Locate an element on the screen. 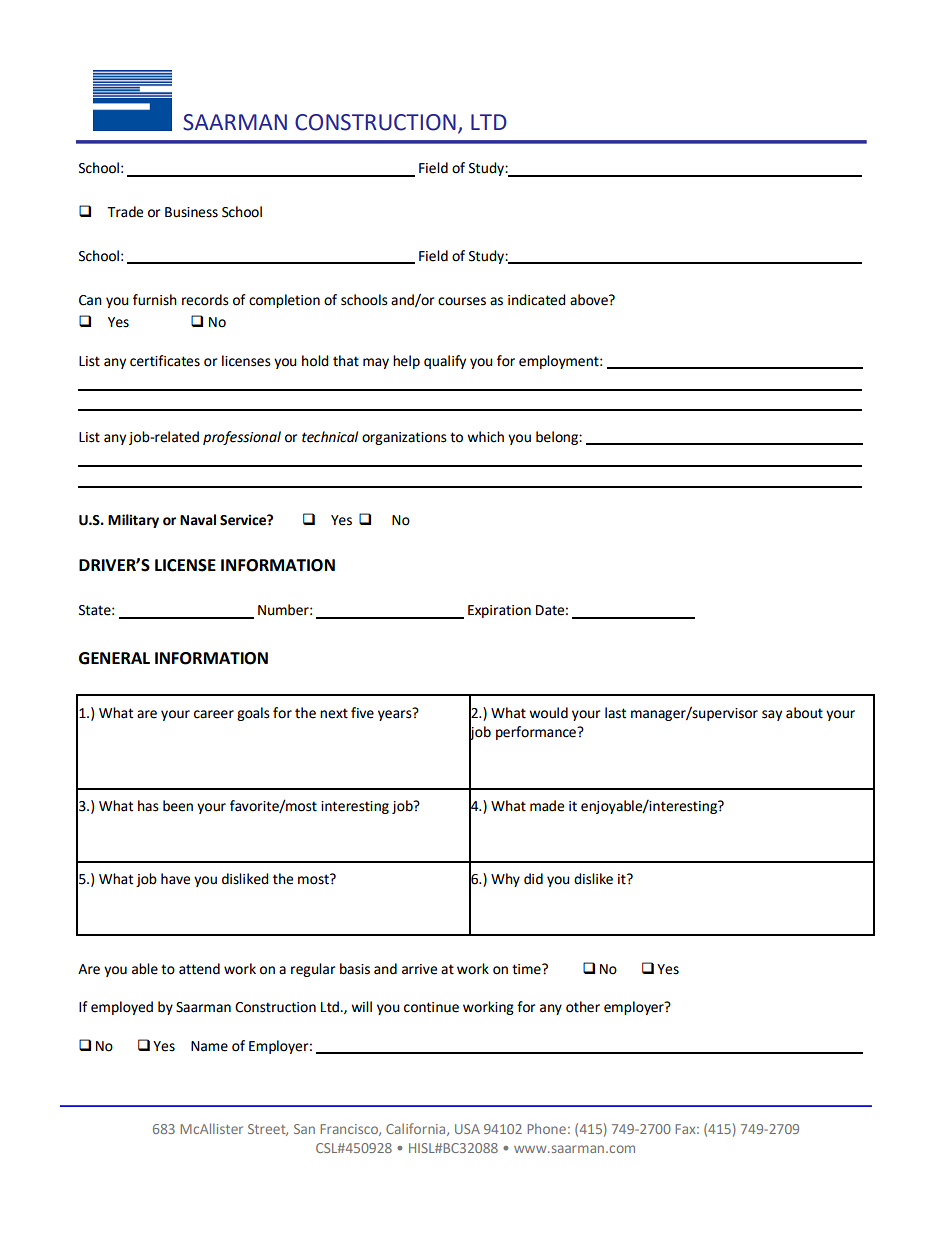 This screenshot has height=1233, width=952. say is located at coordinates (772, 715).
